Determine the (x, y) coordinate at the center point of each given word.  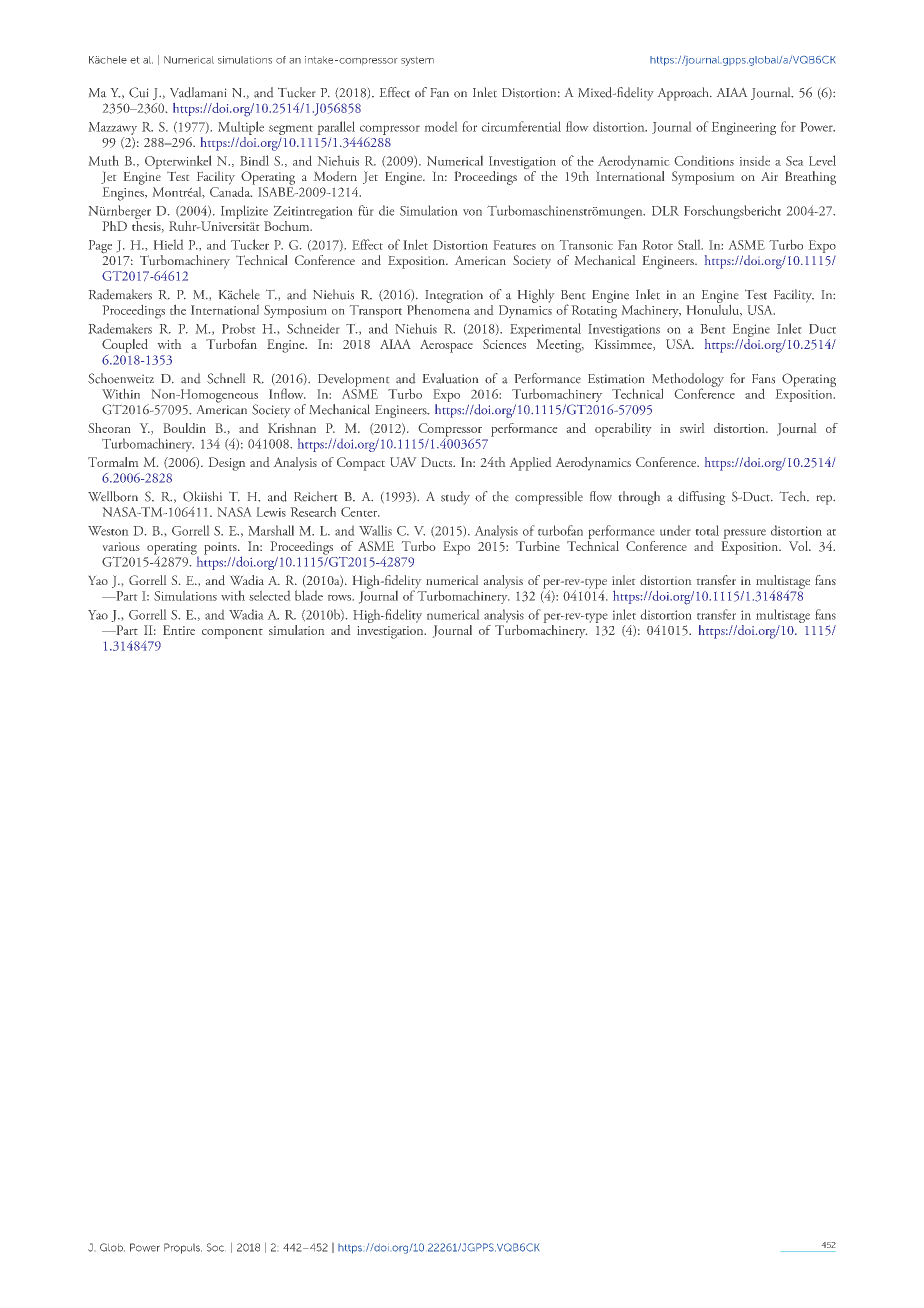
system (417, 61)
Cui (138, 92)
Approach (684, 94)
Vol (799, 546)
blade (309, 595)
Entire (179, 630)
